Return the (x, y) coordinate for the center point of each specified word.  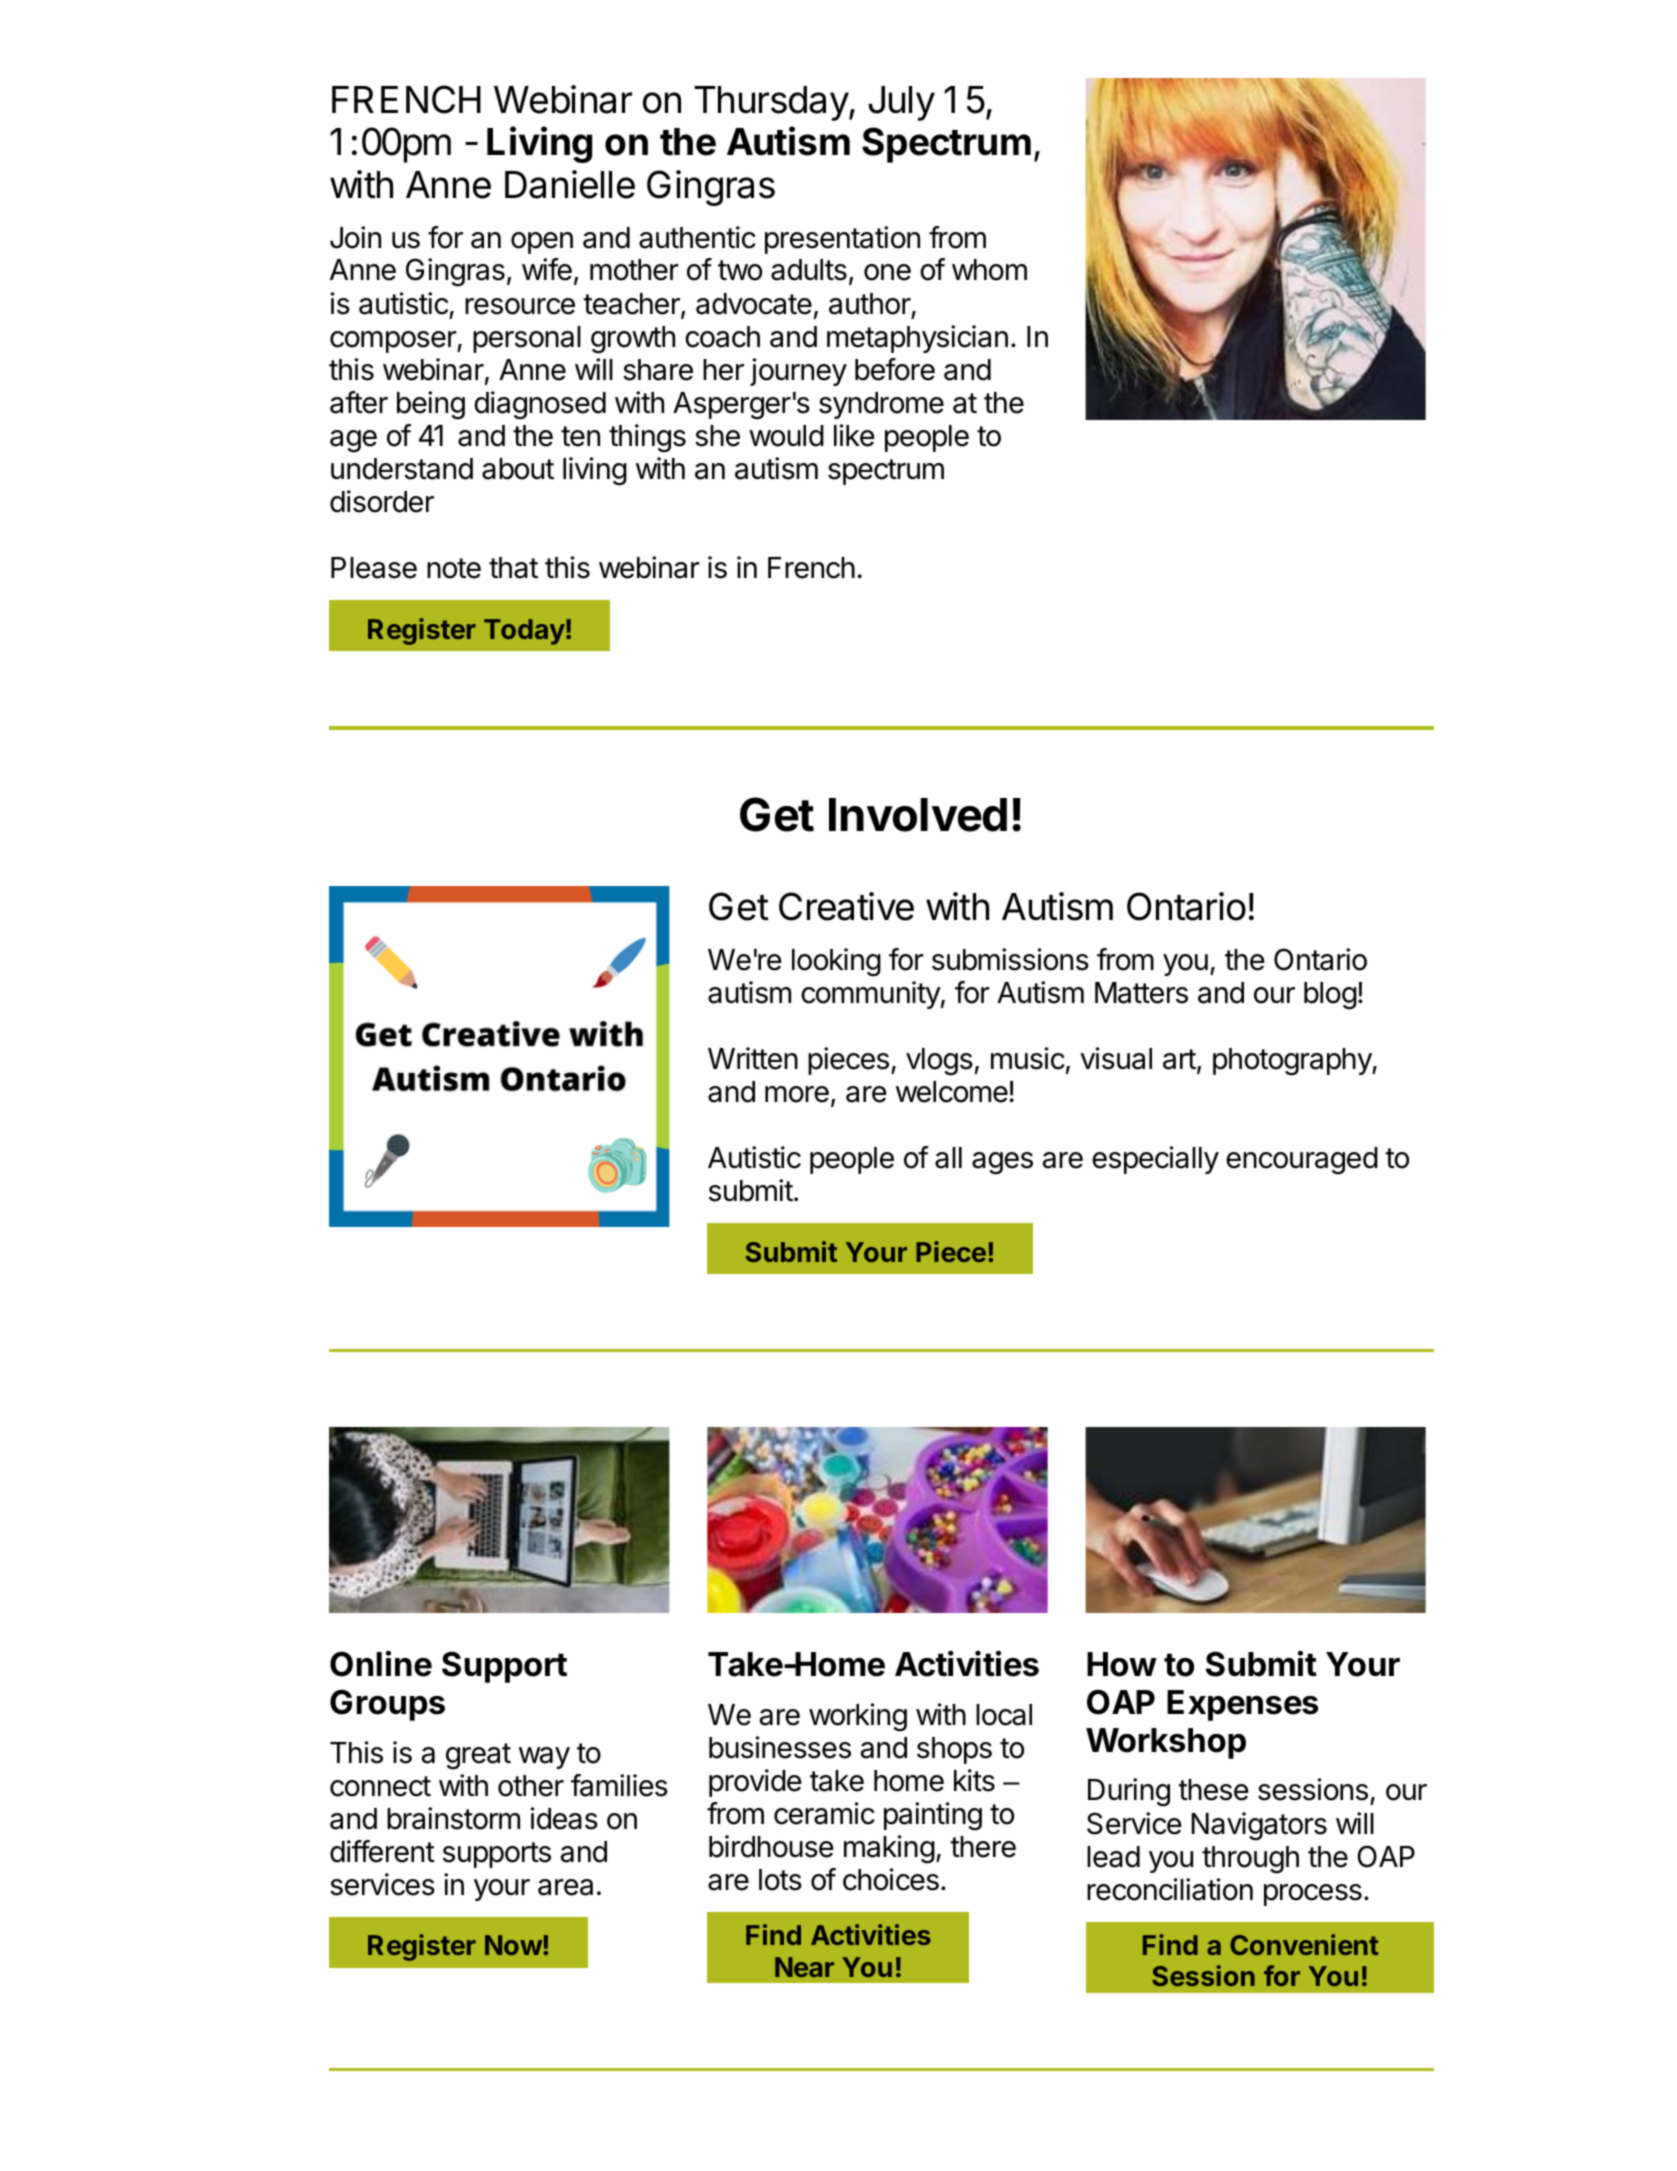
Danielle (570, 184)
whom (989, 270)
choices (891, 1879)
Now (514, 1945)
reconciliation (1170, 1889)
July (902, 103)
